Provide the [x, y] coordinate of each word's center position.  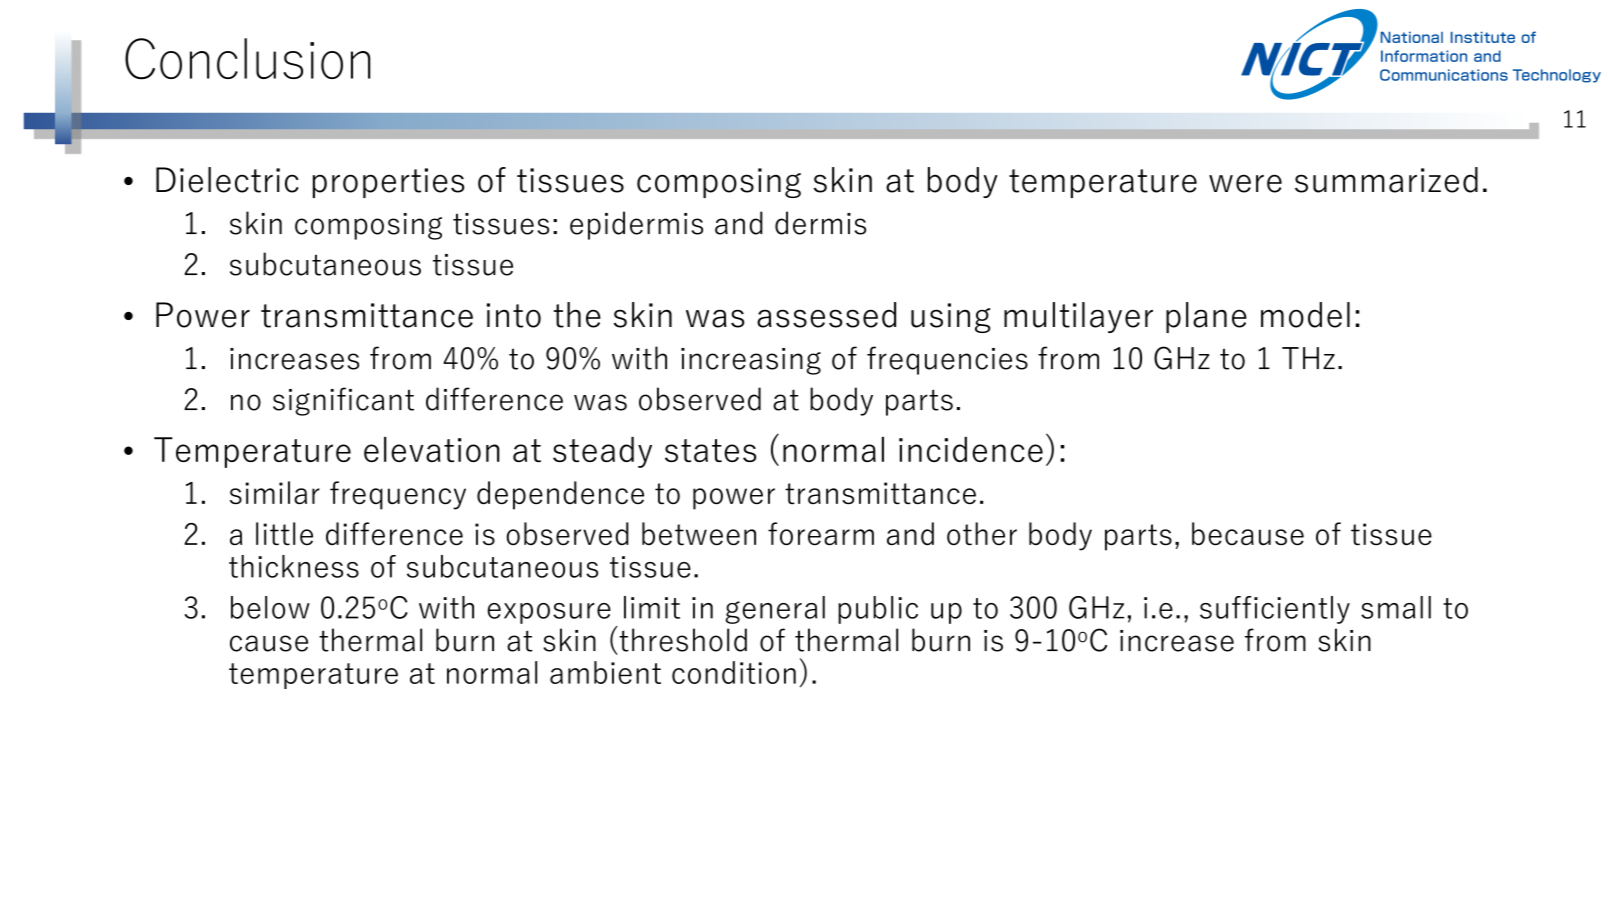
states [710, 450]
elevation [432, 449]
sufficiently [1275, 610]
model [1305, 315]
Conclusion [247, 59]
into [514, 315]
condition [734, 672]
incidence [971, 449]
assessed [826, 315]
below [270, 607]
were [1245, 183]
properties [388, 183]
